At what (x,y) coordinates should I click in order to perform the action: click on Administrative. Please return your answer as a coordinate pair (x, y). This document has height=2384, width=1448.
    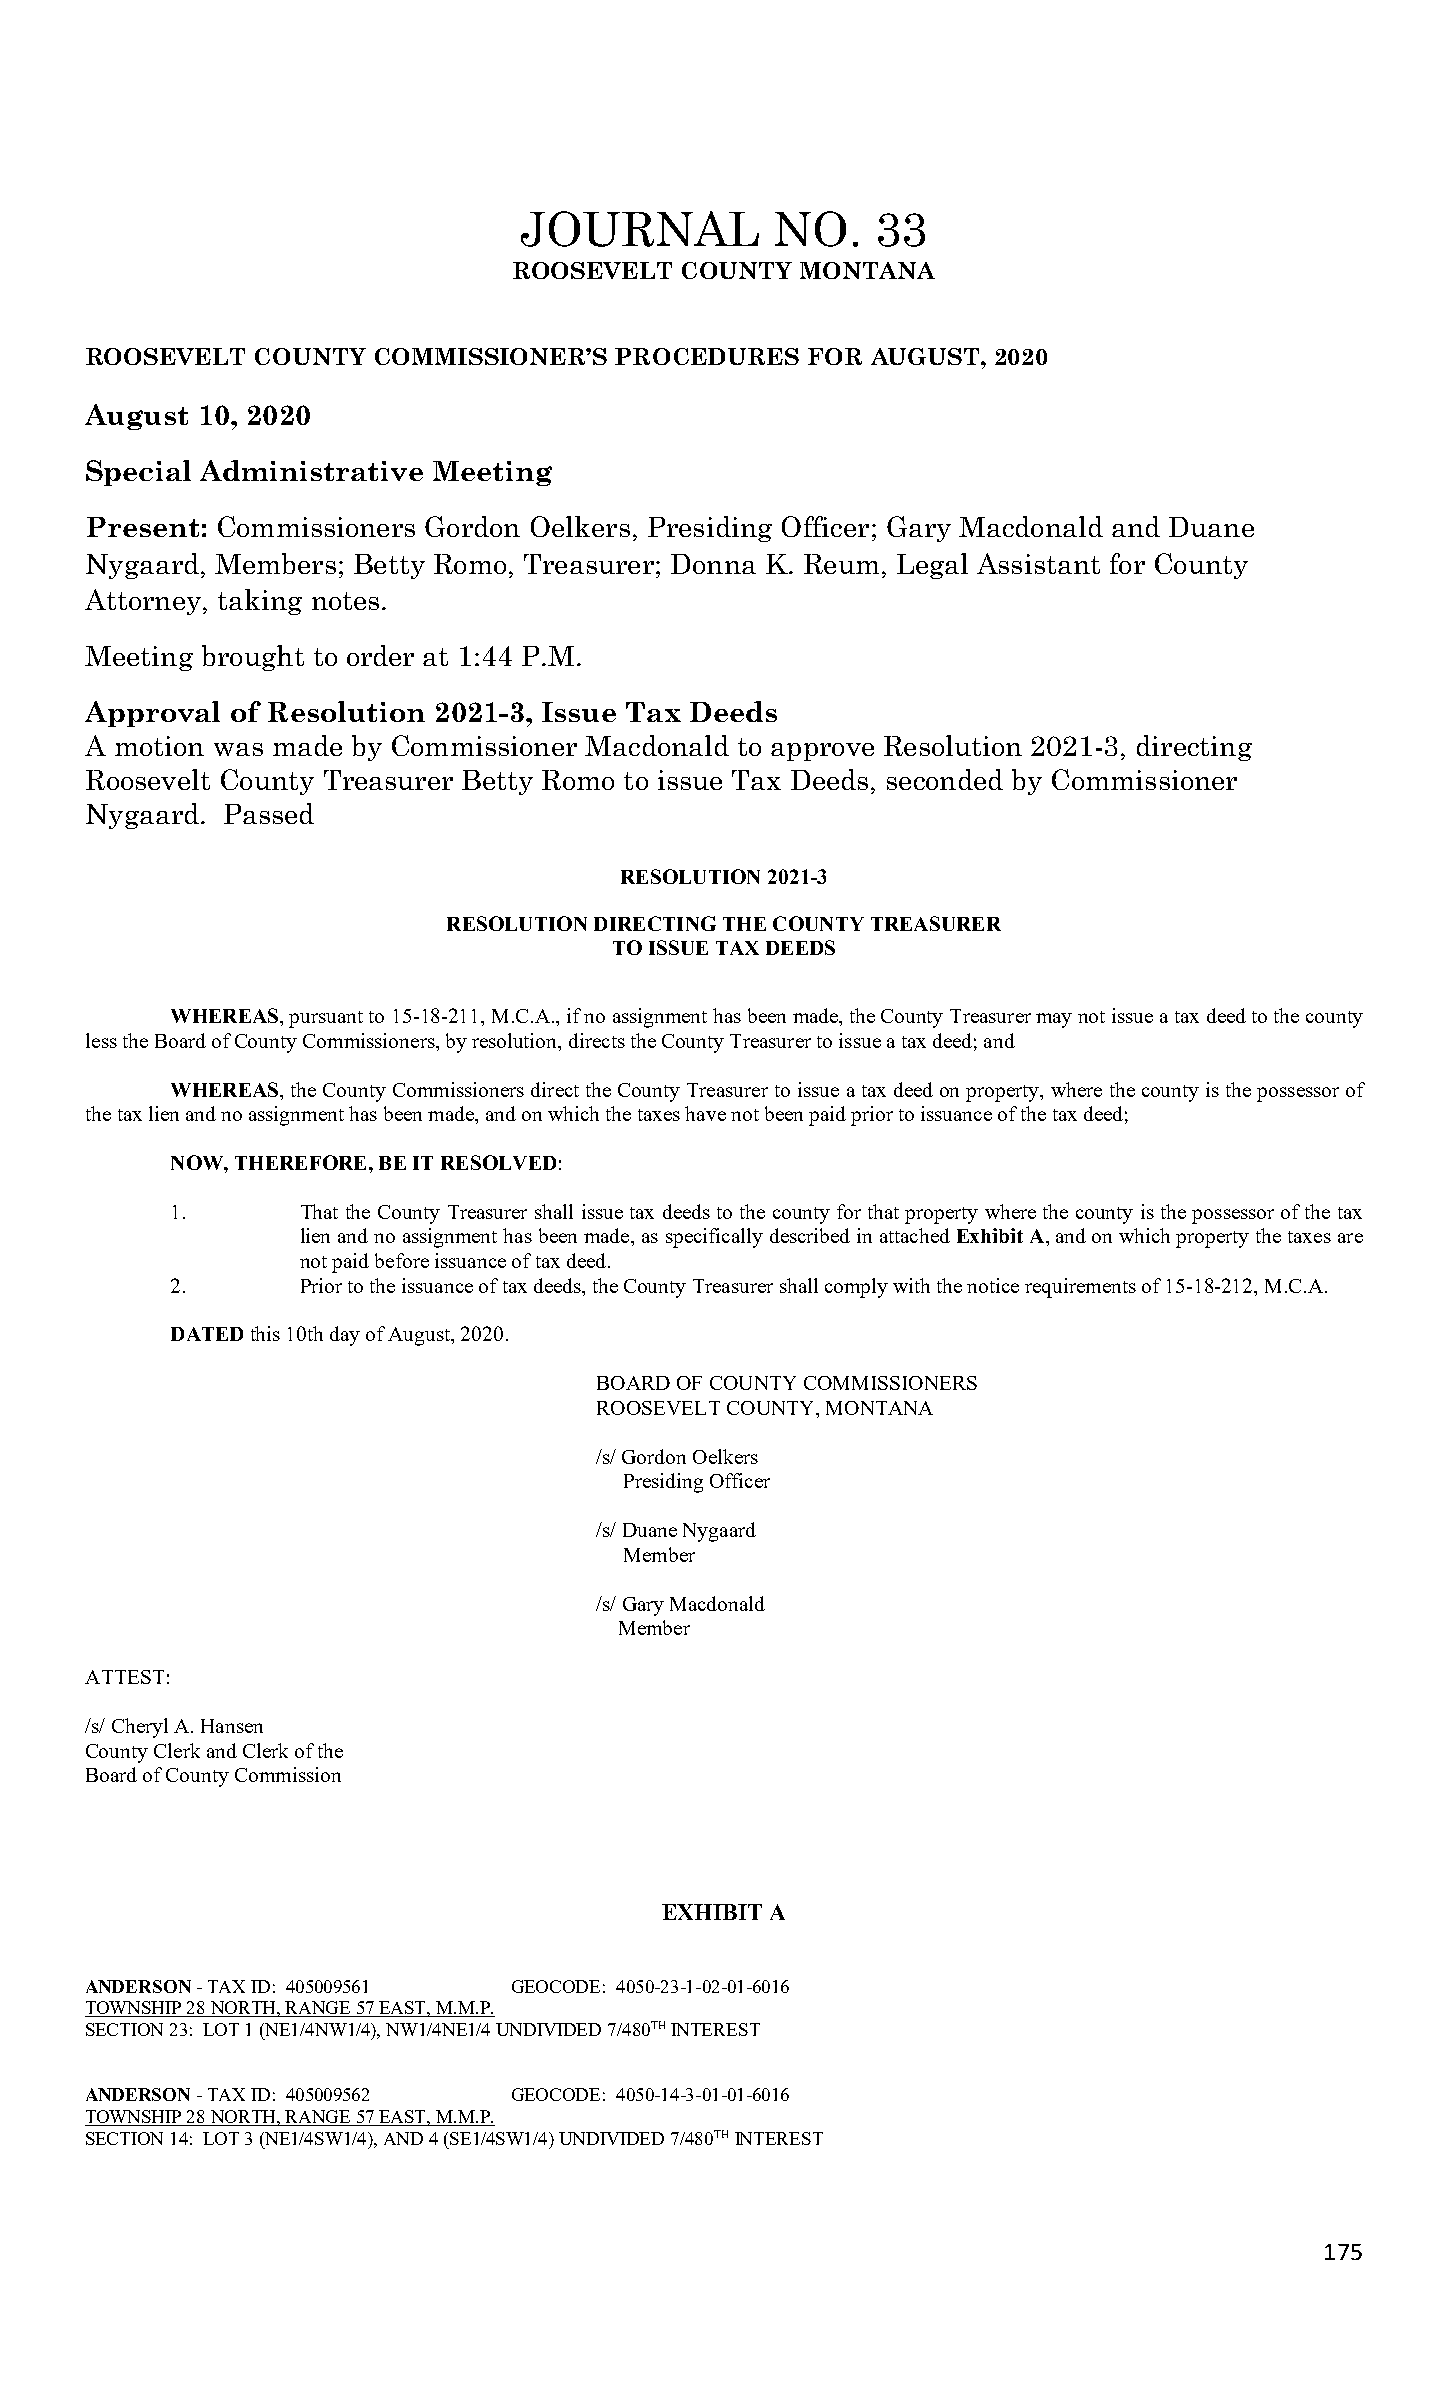
    Looking at the image, I should click on (311, 470).
